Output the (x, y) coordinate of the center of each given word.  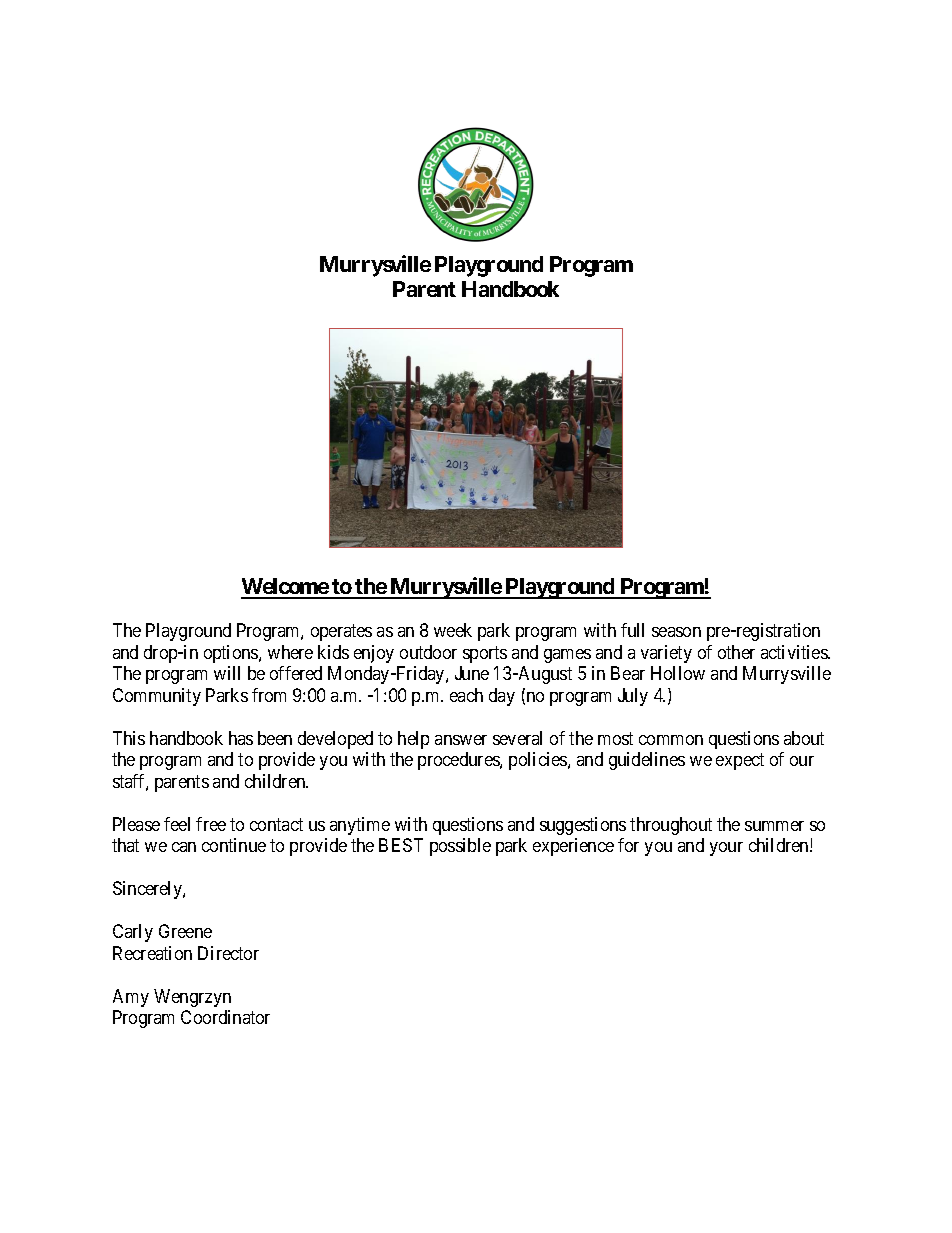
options (232, 654)
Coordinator (225, 1017)
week (453, 630)
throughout (671, 826)
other (736, 652)
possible (460, 847)
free (211, 824)
